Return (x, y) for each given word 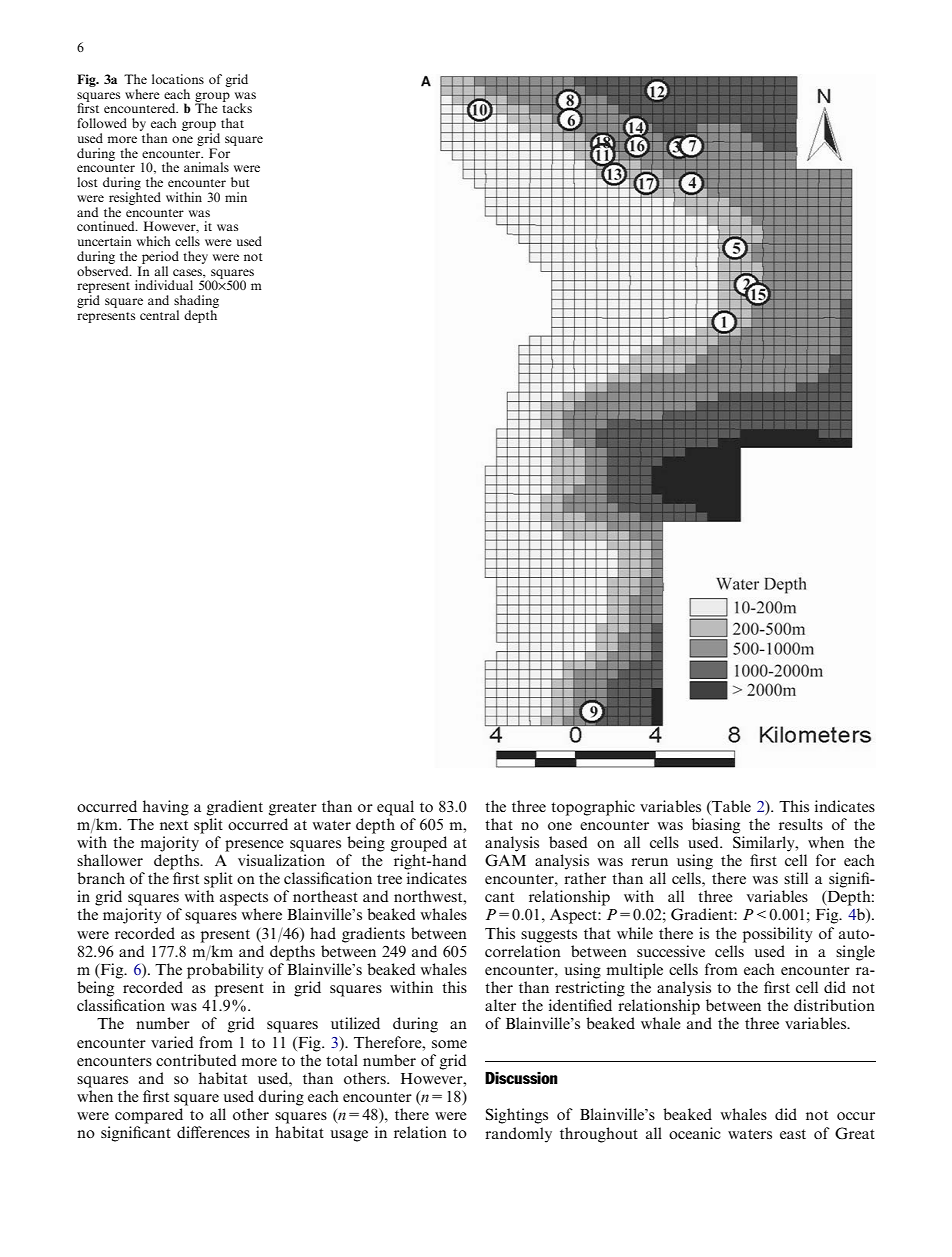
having (166, 808)
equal (395, 808)
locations (178, 79)
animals (206, 167)
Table (730, 806)
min (236, 197)
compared (149, 1116)
